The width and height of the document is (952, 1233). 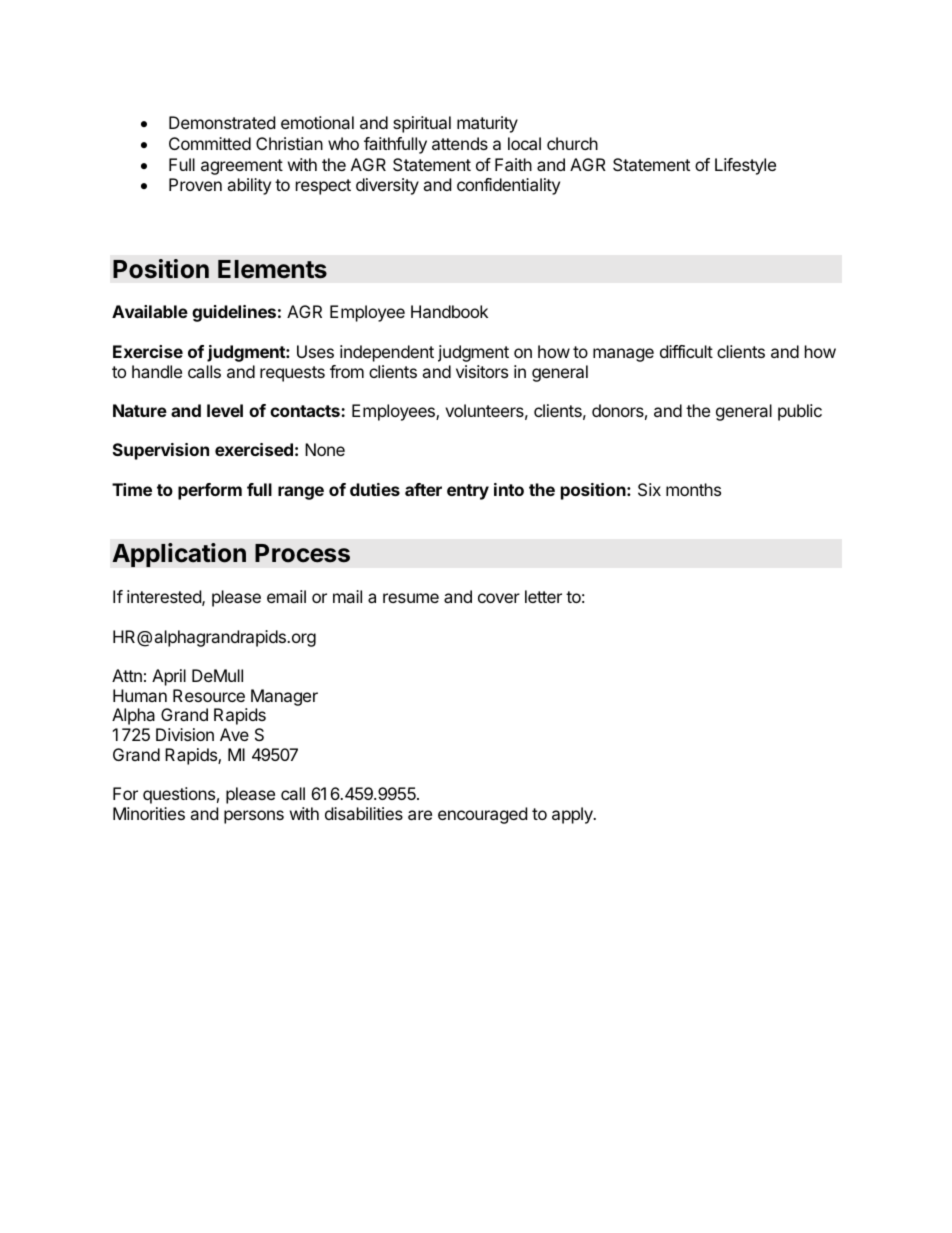 I want to click on handle, so click(x=157, y=371).
